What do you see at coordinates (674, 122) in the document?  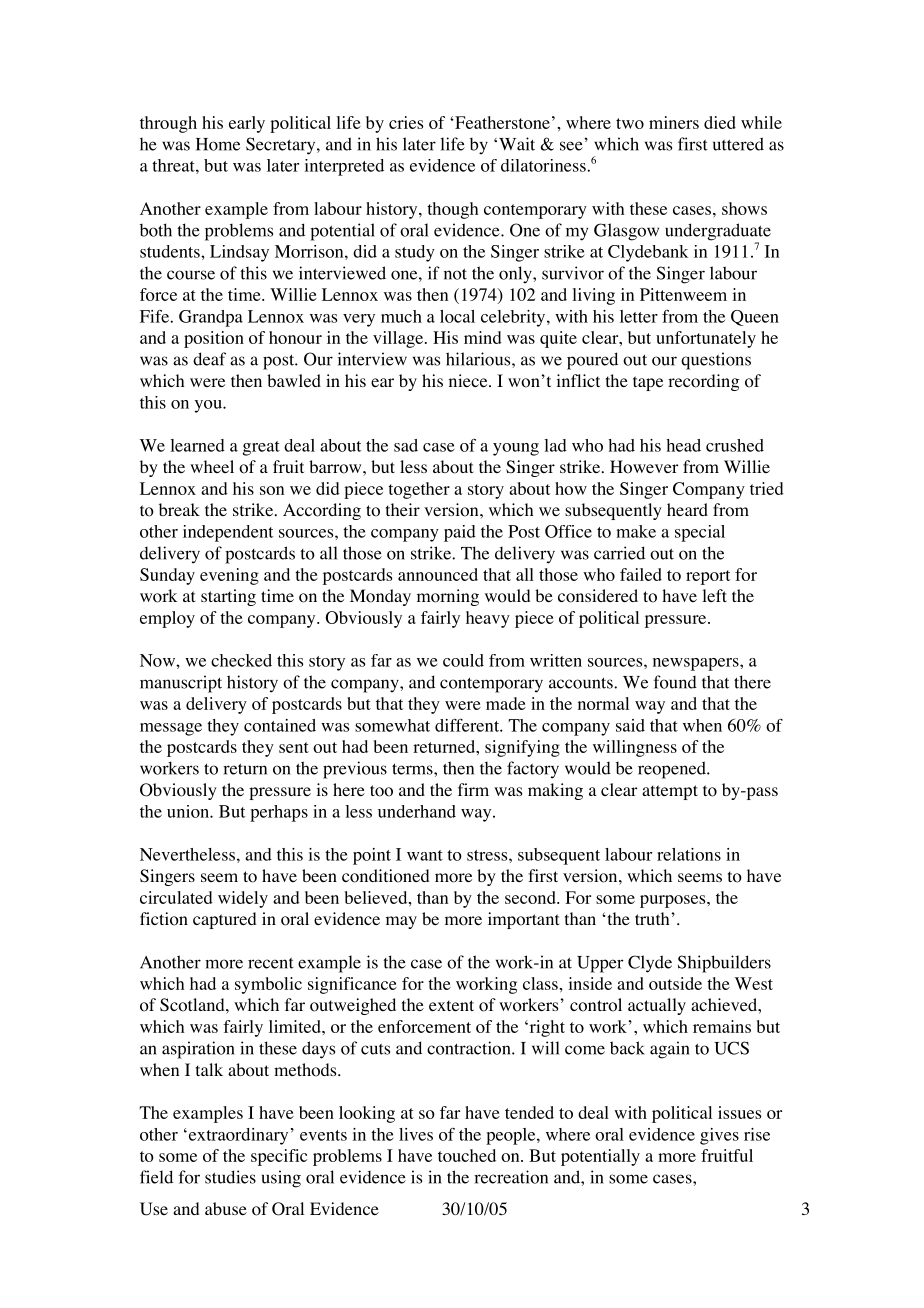 I see `miners` at bounding box center [674, 122].
